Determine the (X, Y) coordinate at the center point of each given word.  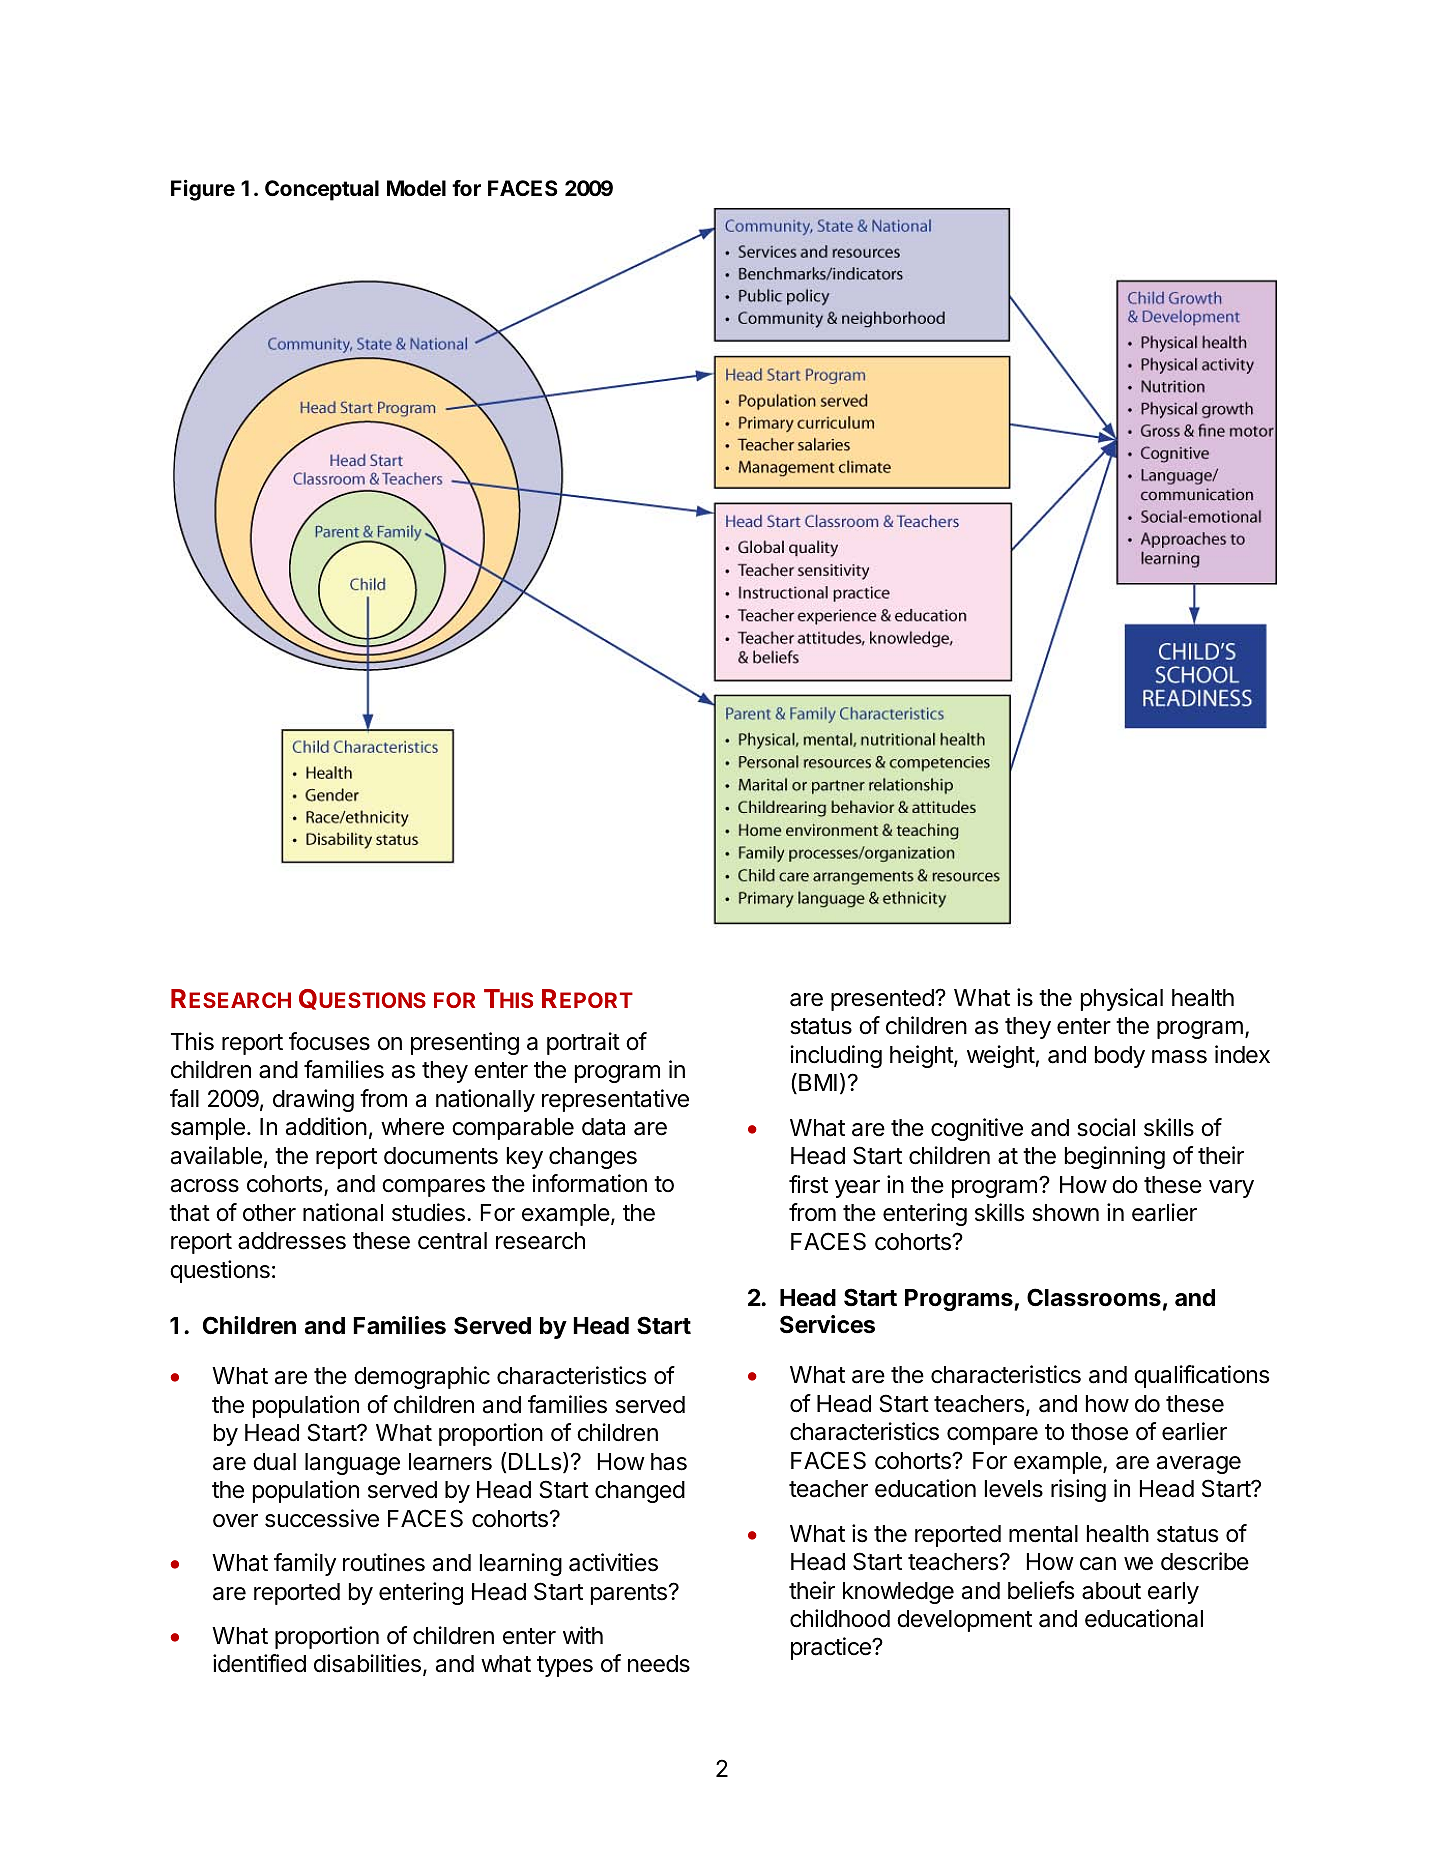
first (808, 1184)
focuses (329, 1041)
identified (259, 1663)
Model (416, 188)
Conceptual (322, 190)
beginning (1115, 1157)
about (1111, 1591)
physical (1122, 999)
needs (659, 1664)
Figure (203, 190)
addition (326, 1126)
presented (883, 1000)
